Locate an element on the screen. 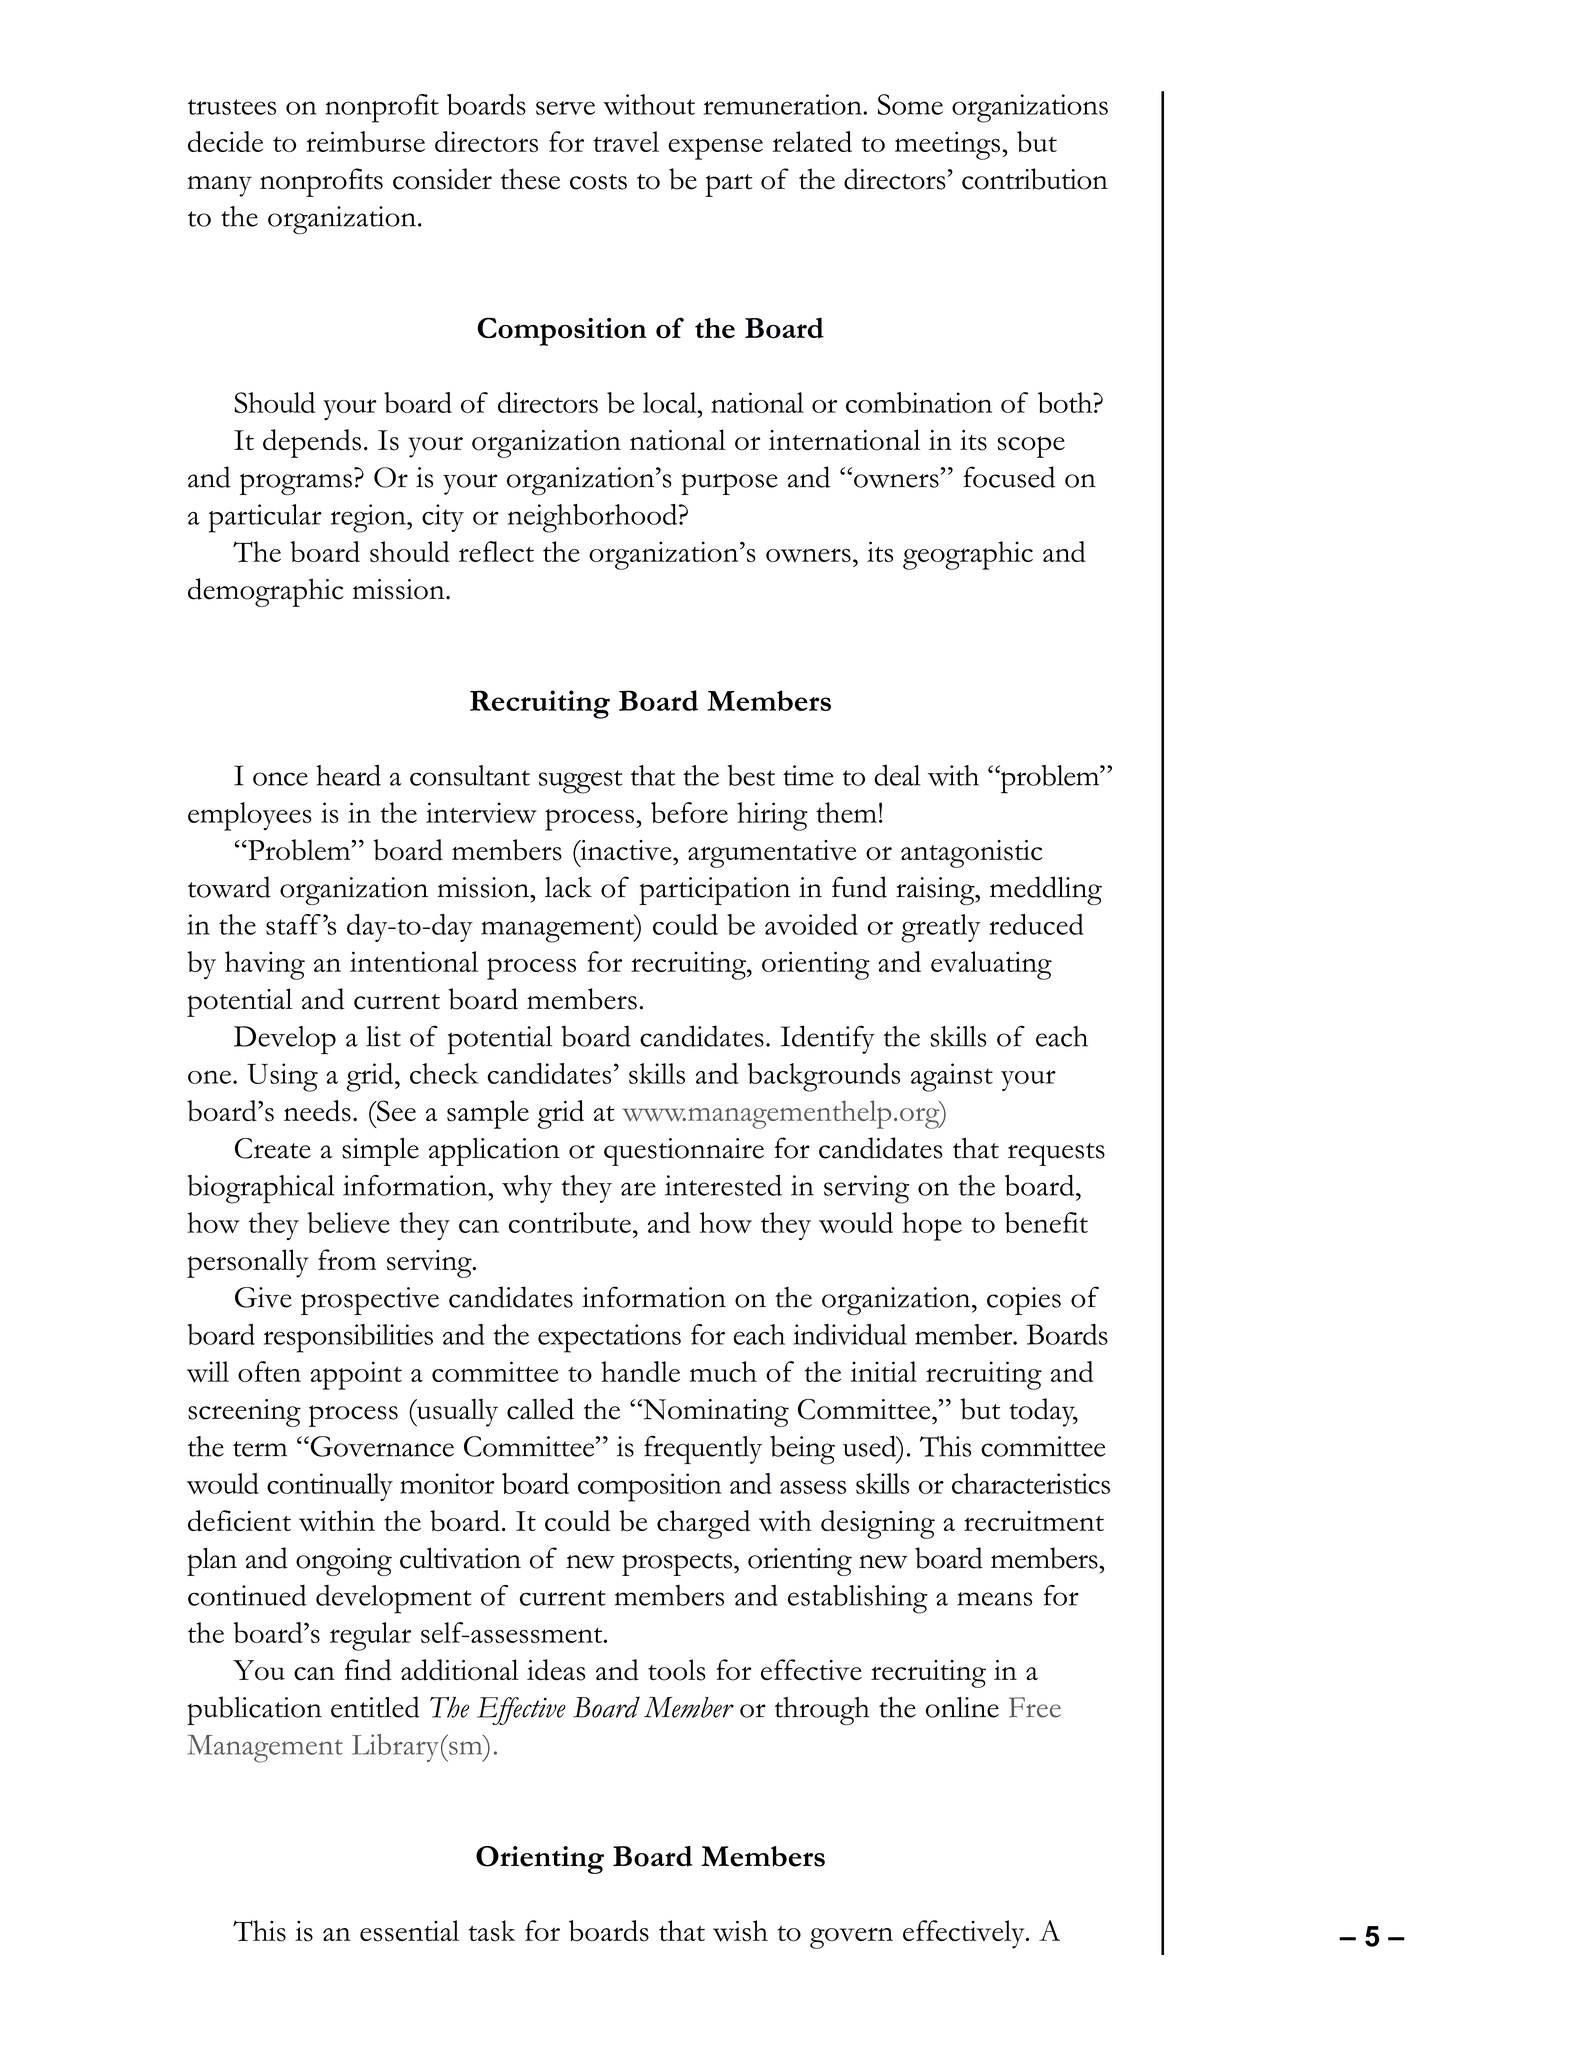 This screenshot has width=1584, height=2050. Give is located at coordinates (263, 1297).
